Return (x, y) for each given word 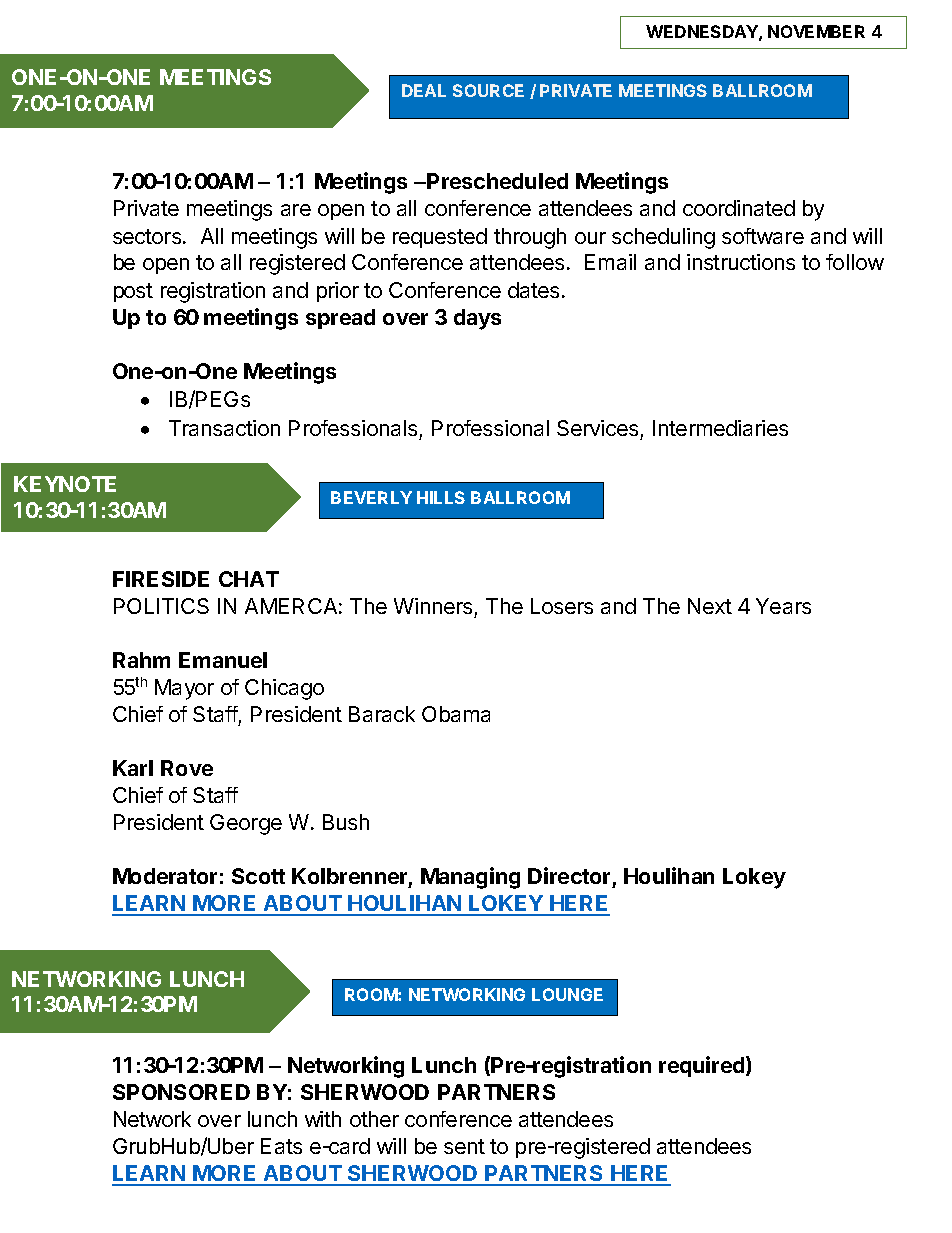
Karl (133, 768)
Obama (456, 714)
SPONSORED (181, 1092)
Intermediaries (720, 428)
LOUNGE (567, 994)
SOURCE (488, 90)
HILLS (441, 497)
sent (464, 1146)
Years (783, 606)
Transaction (224, 428)
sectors (148, 236)
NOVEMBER (816, 31)
